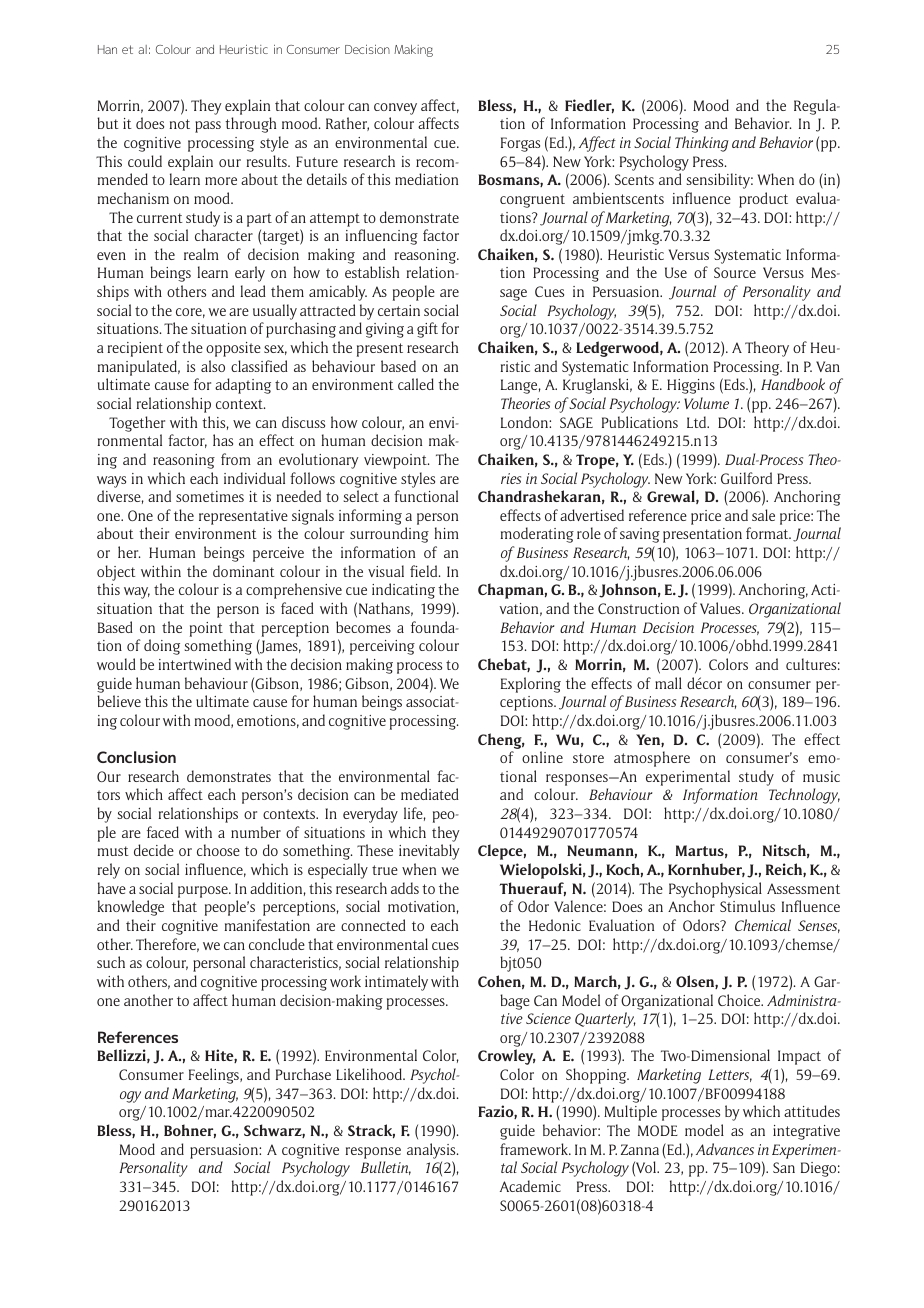 The height and width of the page is (1308, 924). I want to click on perceiving, so click(382, 647).
